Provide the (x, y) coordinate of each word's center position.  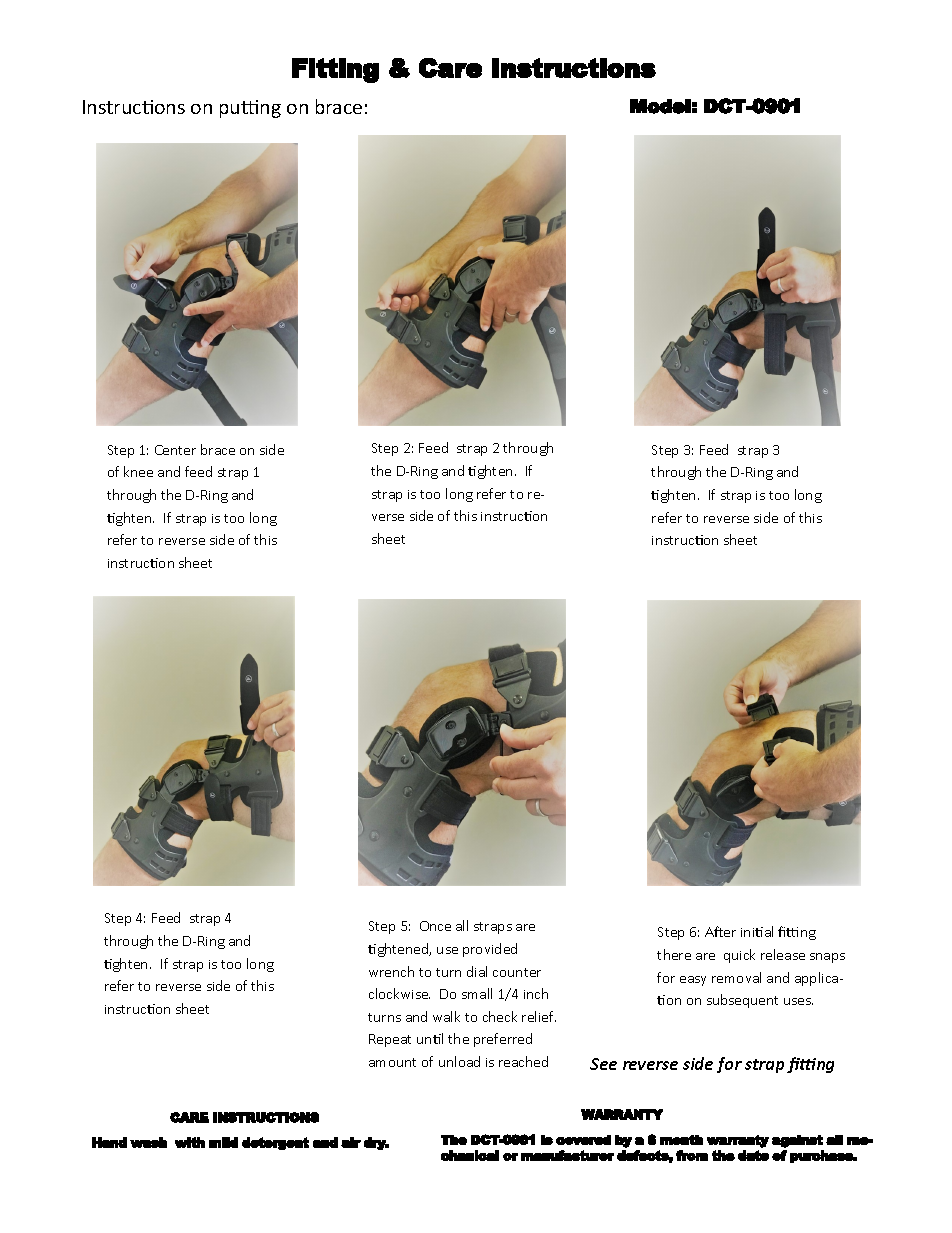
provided (490, 950)
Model (660, 106)
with (190, 1142)
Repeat (390, 1040)
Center (175, 450)
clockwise (399, 993)
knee (138, 471)
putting (250, 109)
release (783, 954)
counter (517, 972)
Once (435, 926)
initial (757, 931)
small (477, 993)
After (720, 931)
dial (477, 971)
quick (739, 956)
